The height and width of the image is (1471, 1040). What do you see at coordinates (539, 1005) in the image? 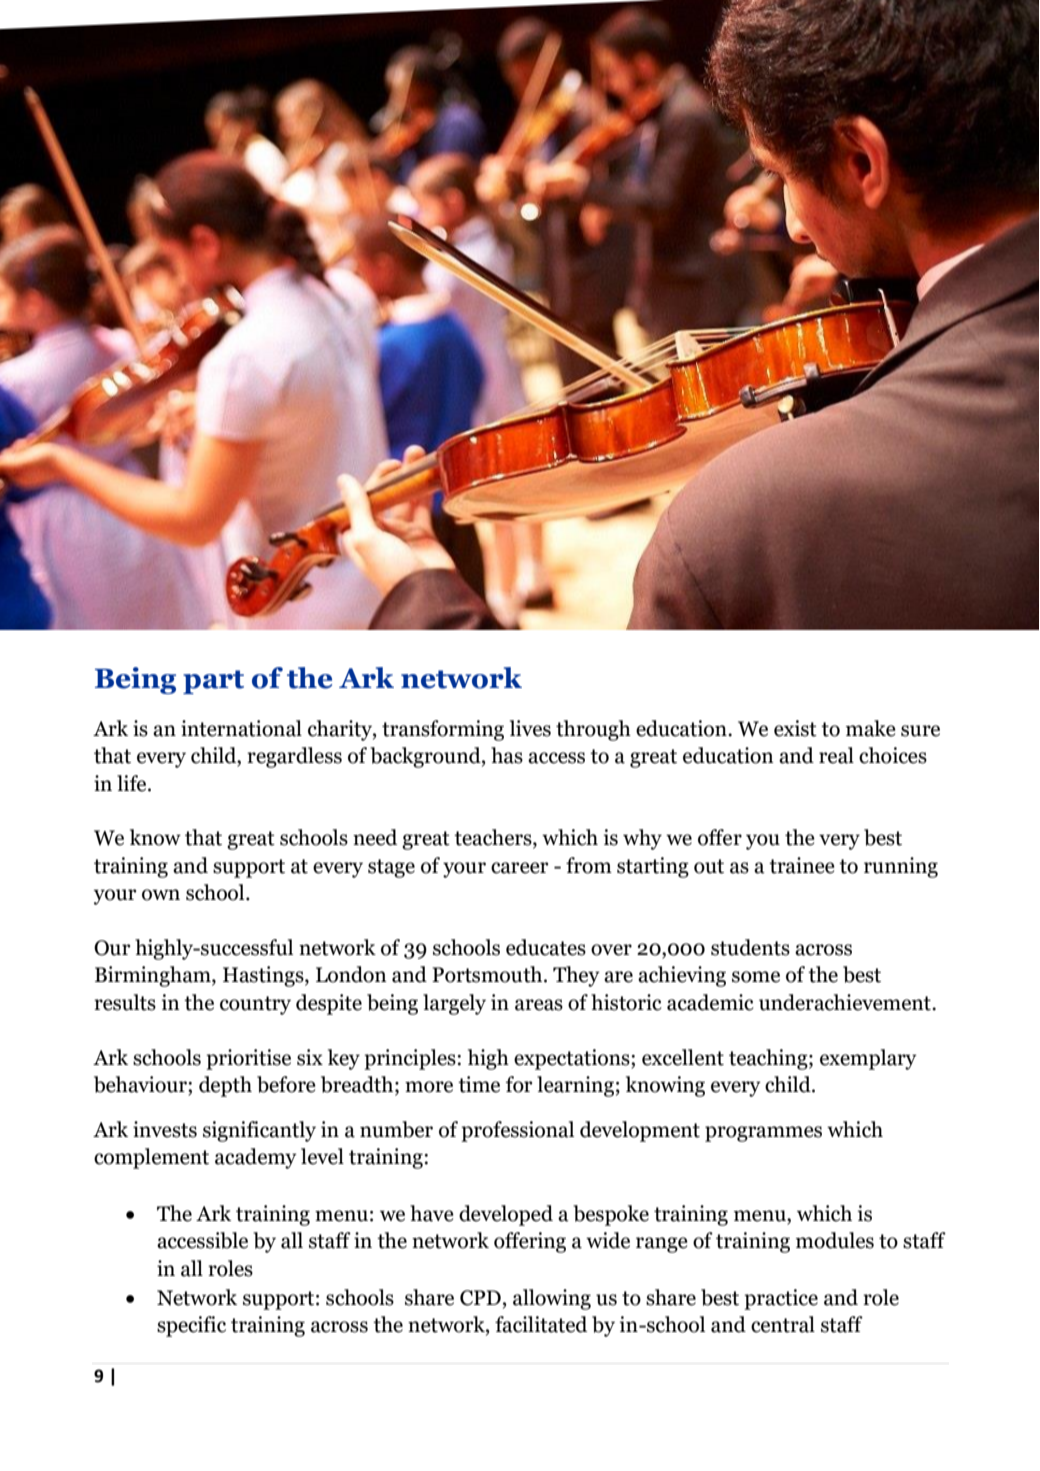
I see `areas` at bounding box center [539, 1005].
